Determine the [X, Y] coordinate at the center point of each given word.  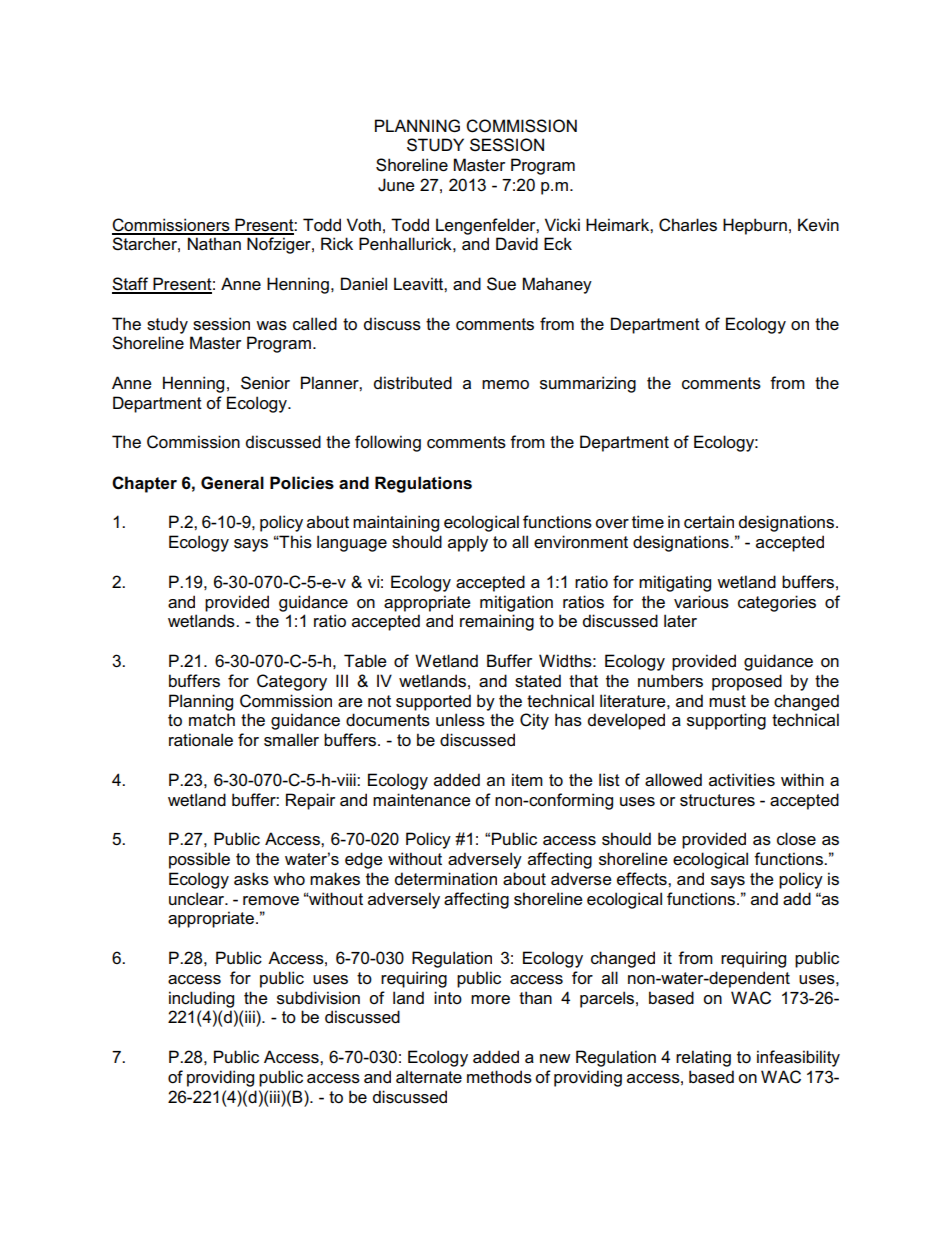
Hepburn [755, 226]
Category [292, 682]
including [201, 999]
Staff [131, 285]
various [701, 602]
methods [499, 1077]
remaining [497, 622]
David [517, 243]
